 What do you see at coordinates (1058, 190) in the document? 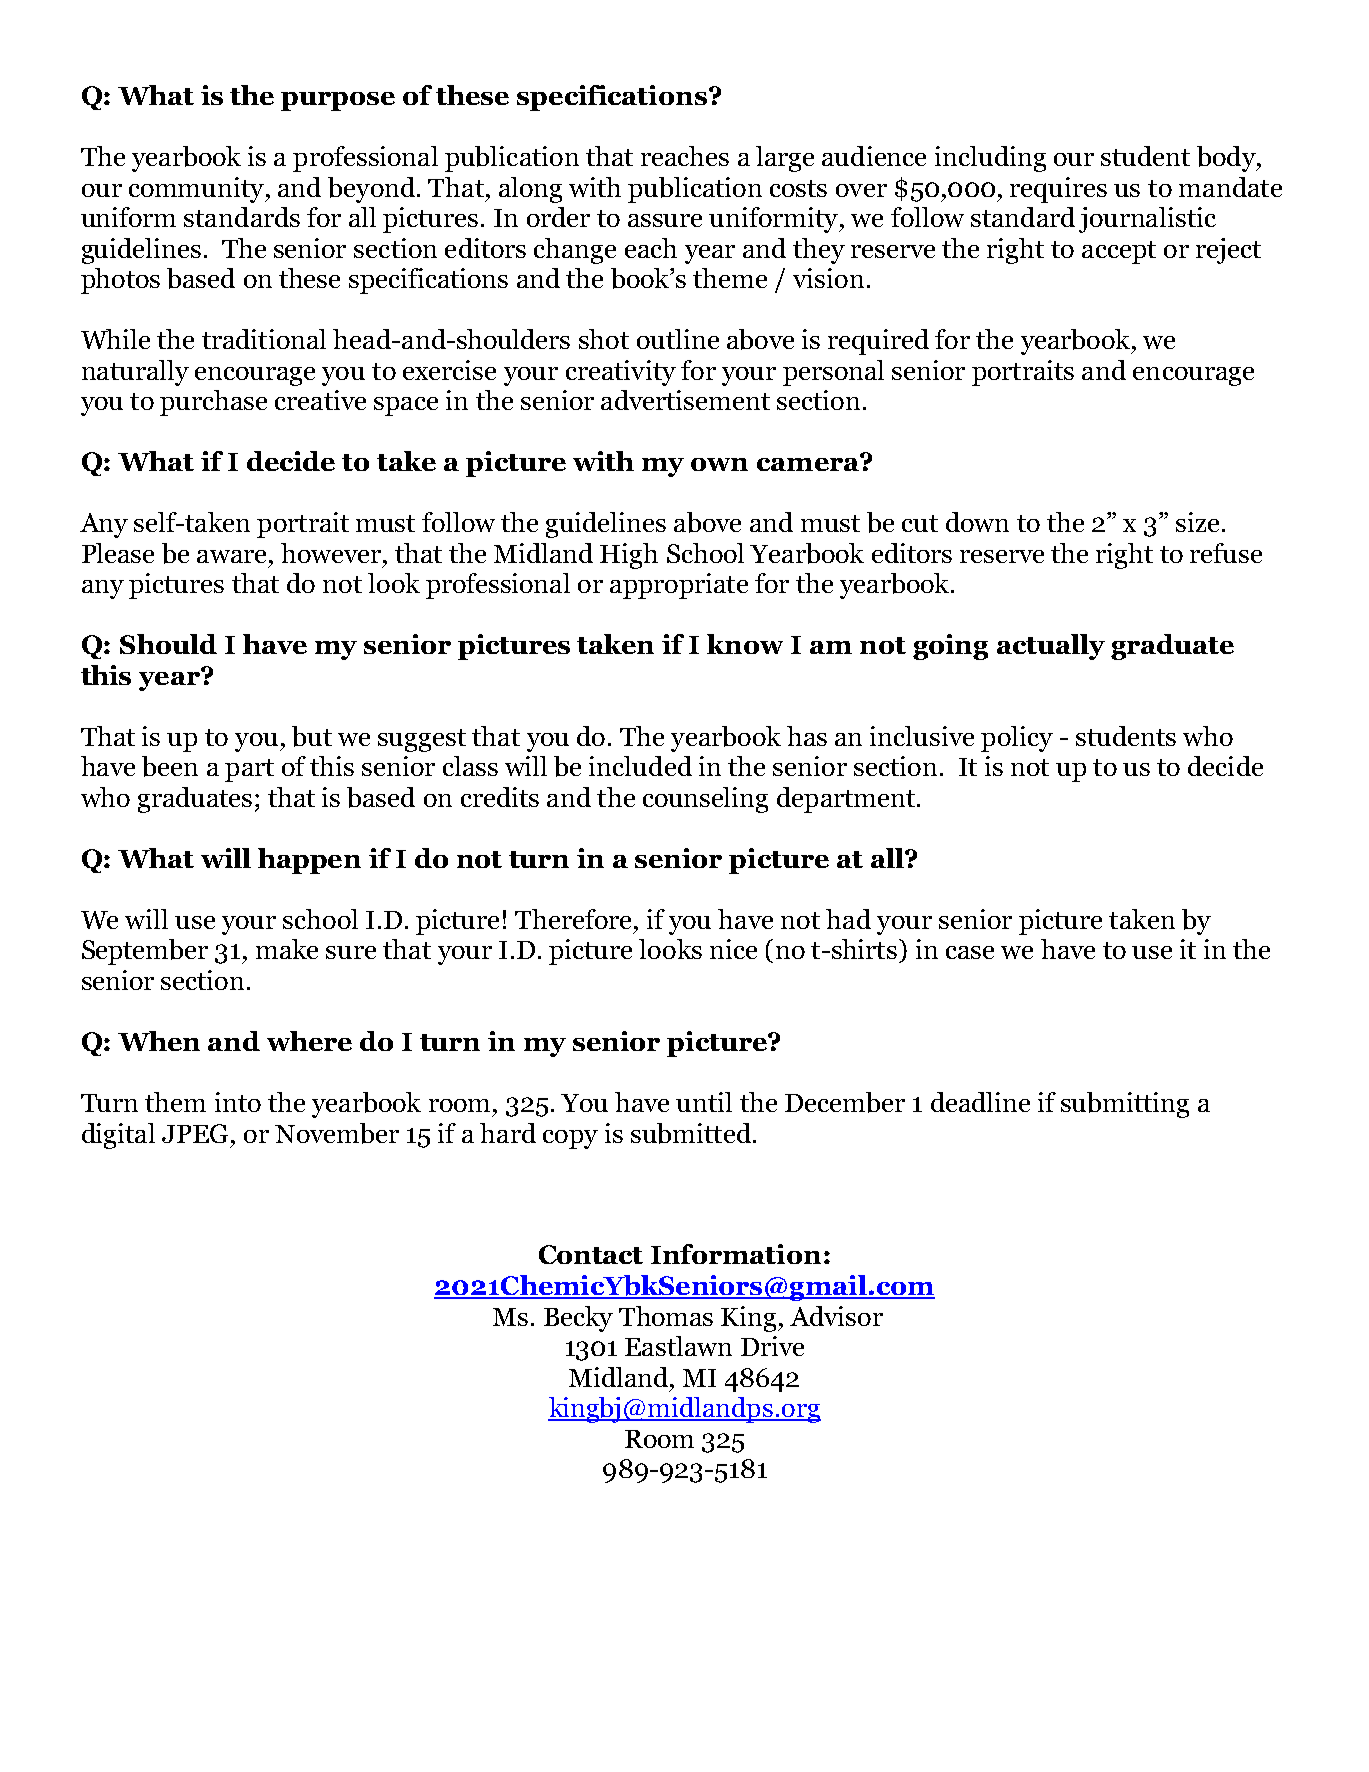
I see `requires` at bounding box center [1058, 190].
